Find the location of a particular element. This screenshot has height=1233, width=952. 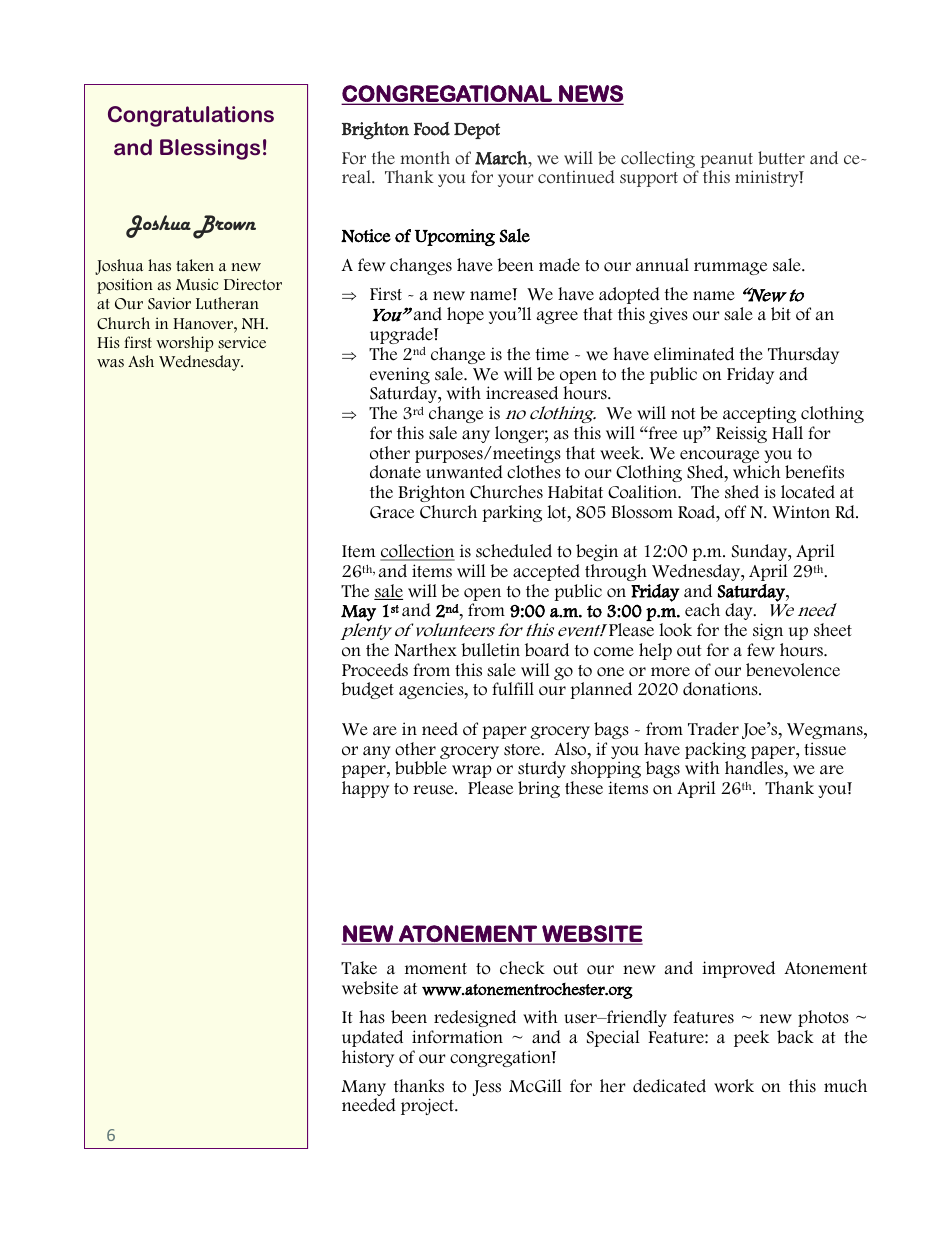

rummage is located at coordinates (730, 268).
